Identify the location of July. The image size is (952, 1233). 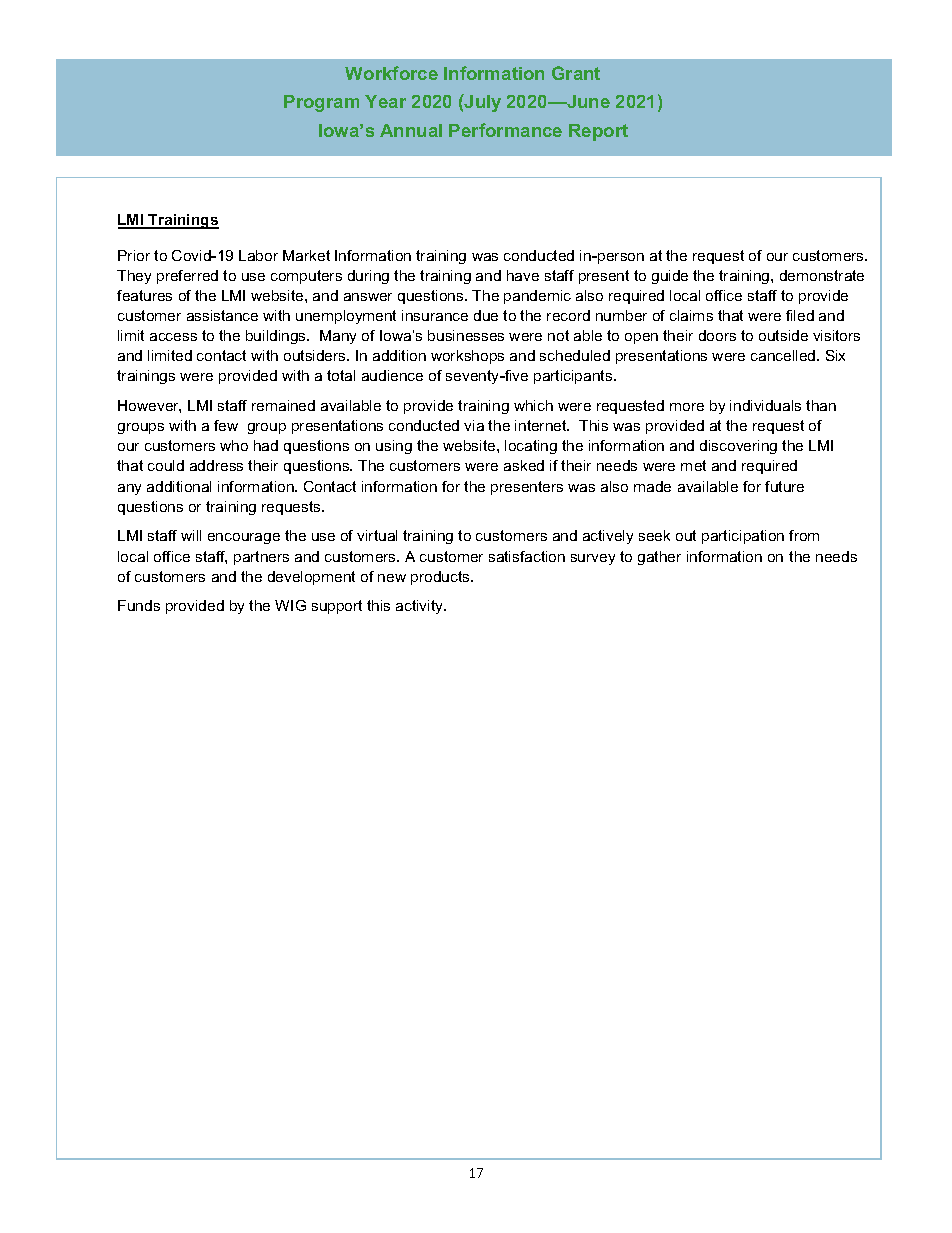
(482, 103).
